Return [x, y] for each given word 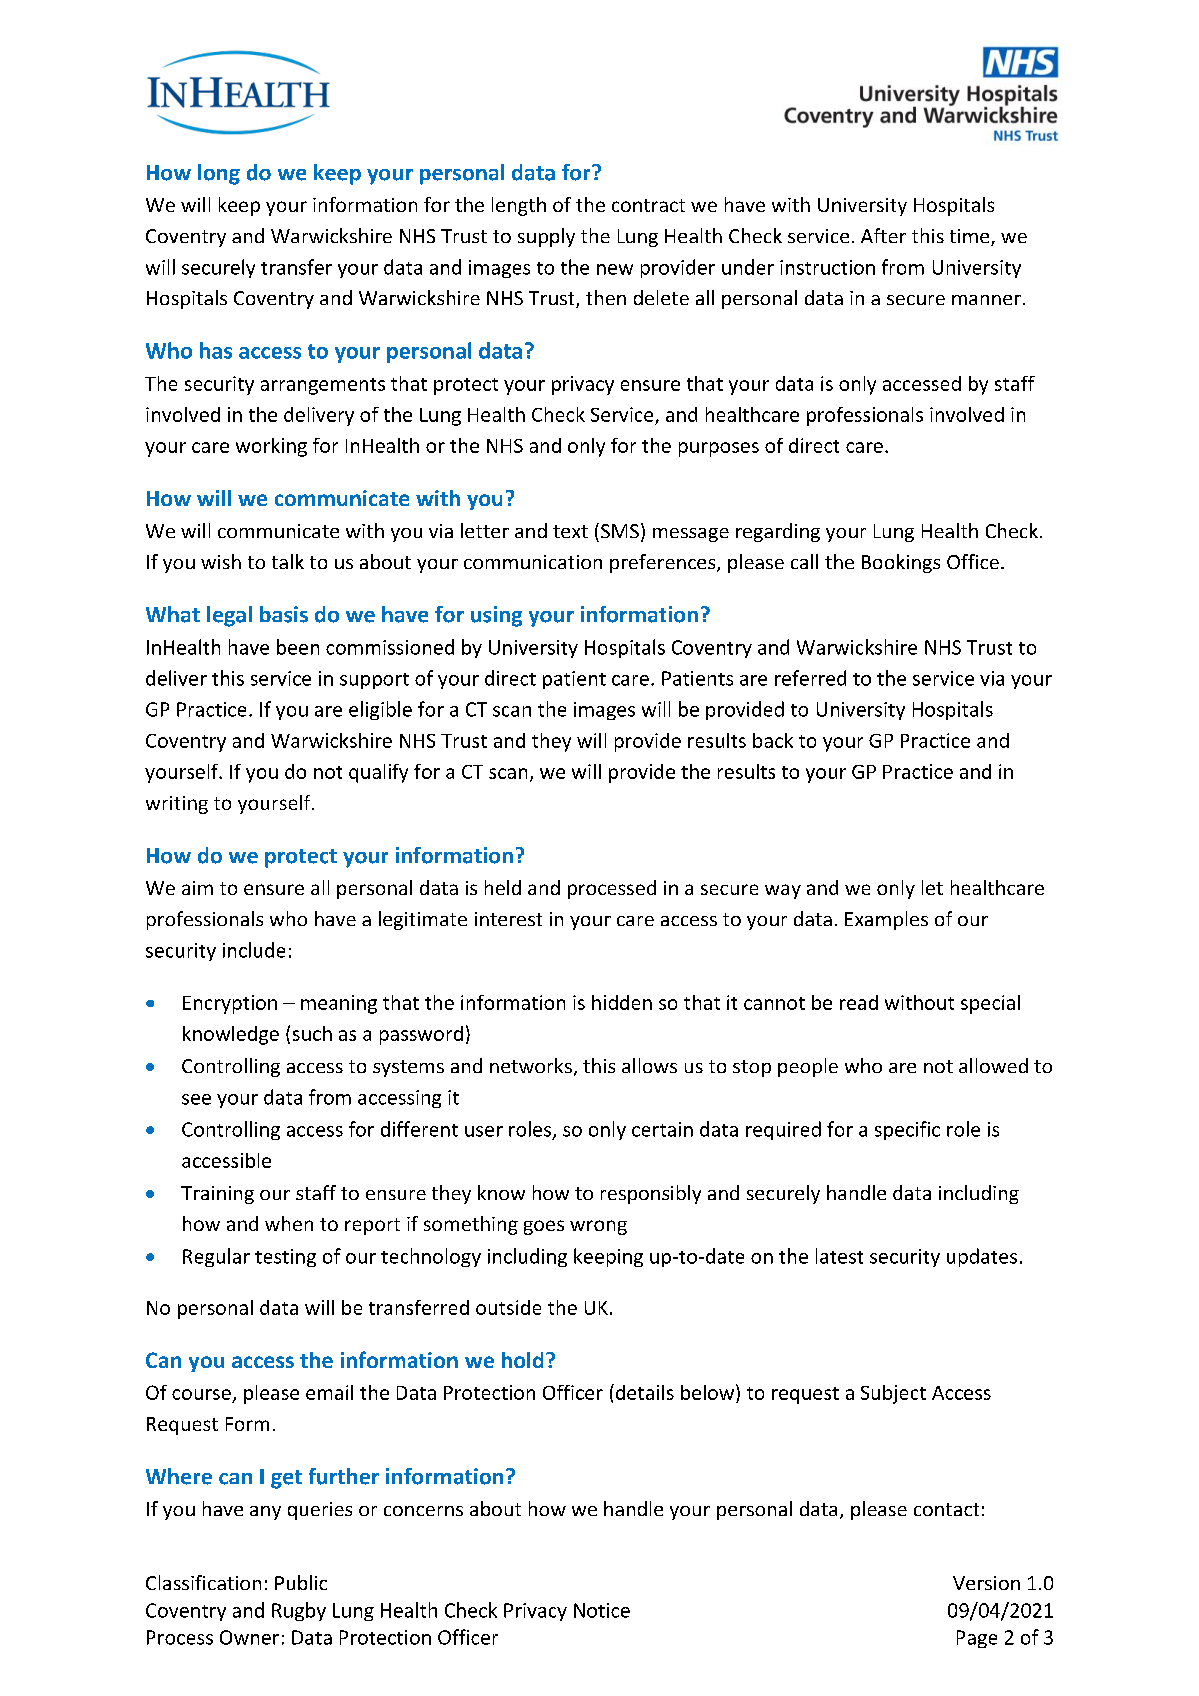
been [298, 647]
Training [217, 1195]
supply [546, 237]
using [496, 616]
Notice [602, 1610]
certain [662, 1129]
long [219, 174]
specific [907, 1130]
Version [986, 1583]
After [883, 235]
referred [810, 678]
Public [301, 1582]
